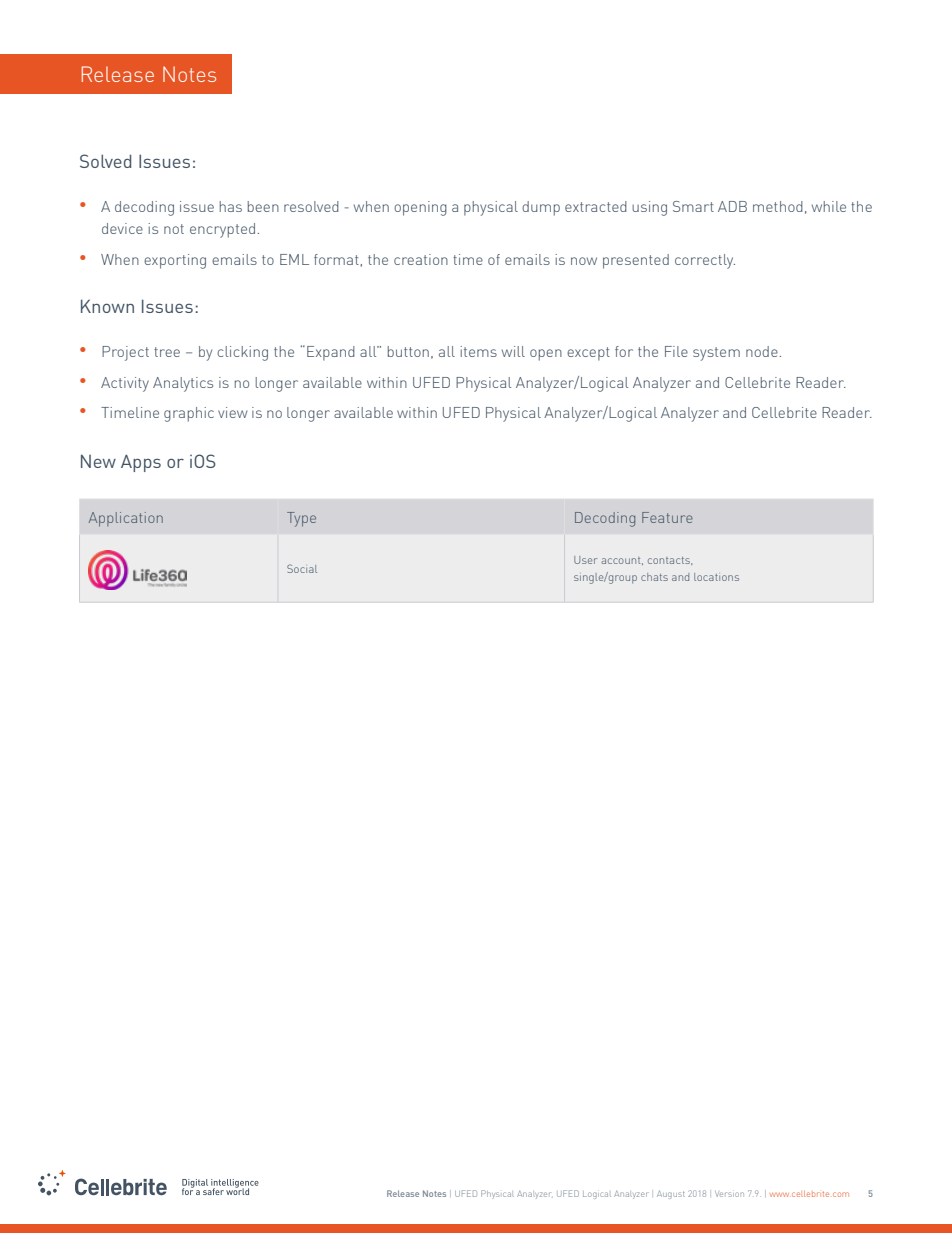 The image size is (952, 1233). What do you see at coordinates (302, 568) in the image?
I see `Social` at bounding box center [302, 568].
